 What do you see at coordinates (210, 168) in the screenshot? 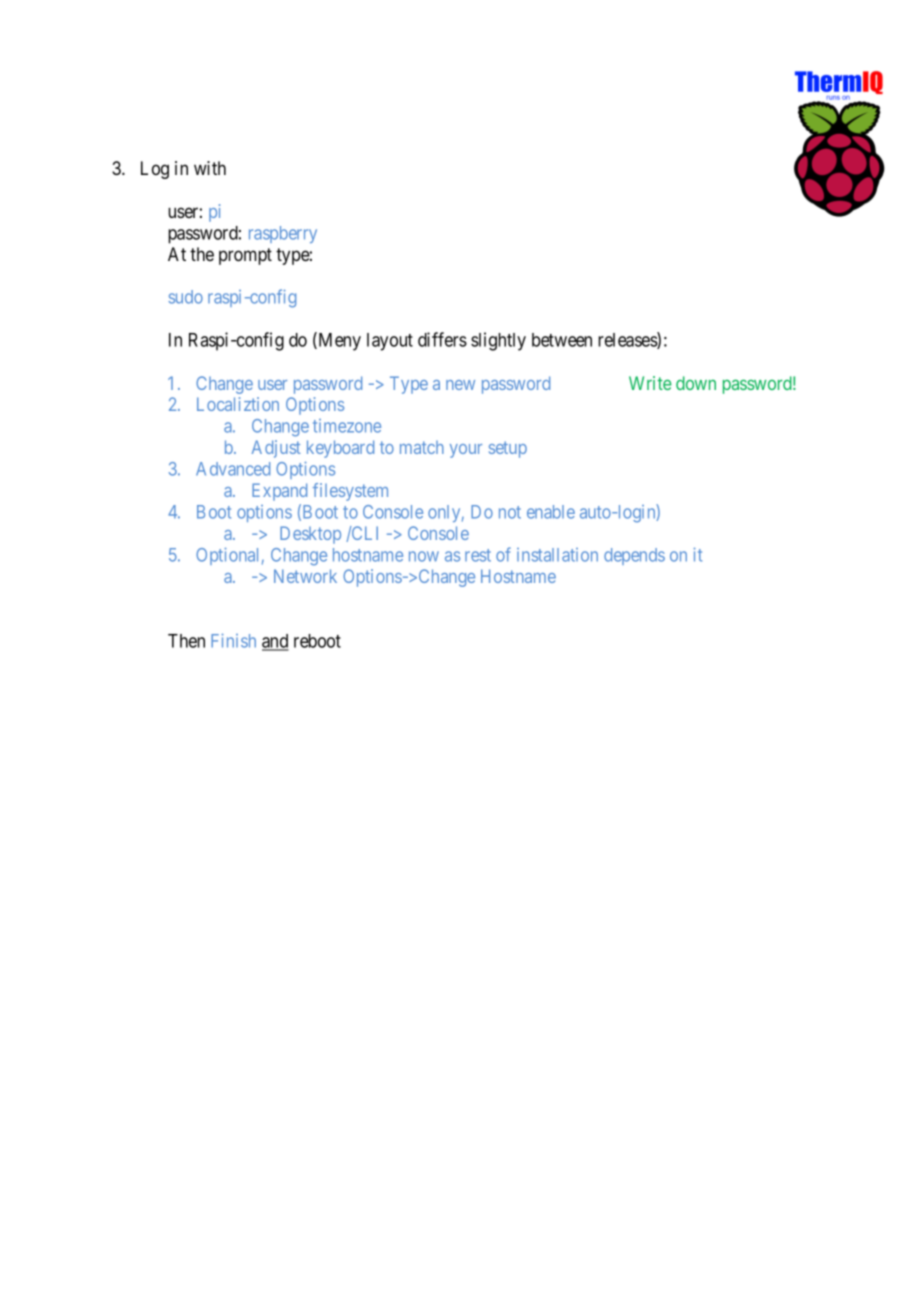
I see `with` at bounding box center [210, 168].
